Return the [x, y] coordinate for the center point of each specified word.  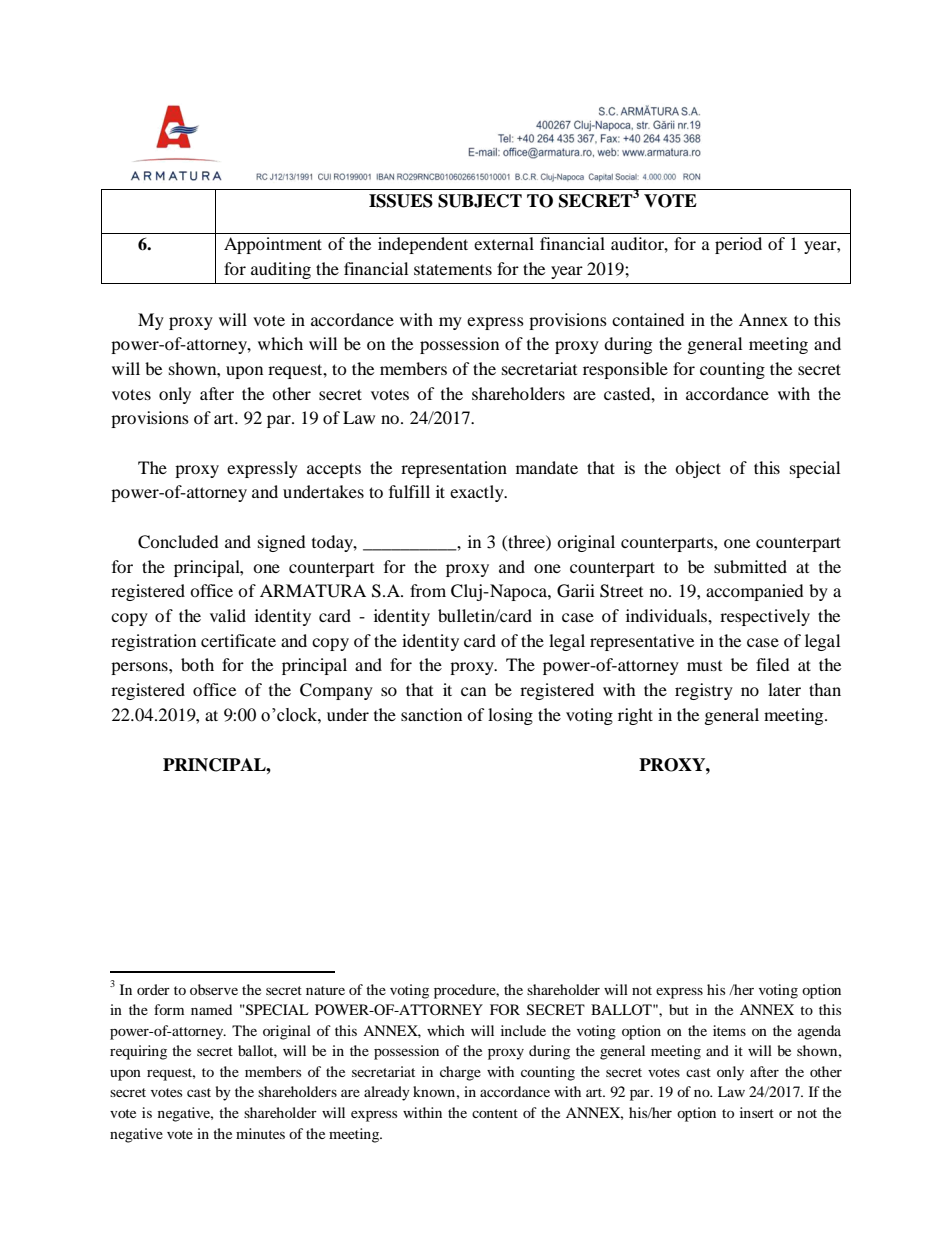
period [738, 245]
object [698, 469]
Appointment [273, 245]
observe [214, 989]
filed [773, 664]
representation [454, 469]
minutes [260, 1133]
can [473, 691]
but [679, 1009]
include [523, 1030]
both [197, 664]
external [504, 243]
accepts [334, 470]
